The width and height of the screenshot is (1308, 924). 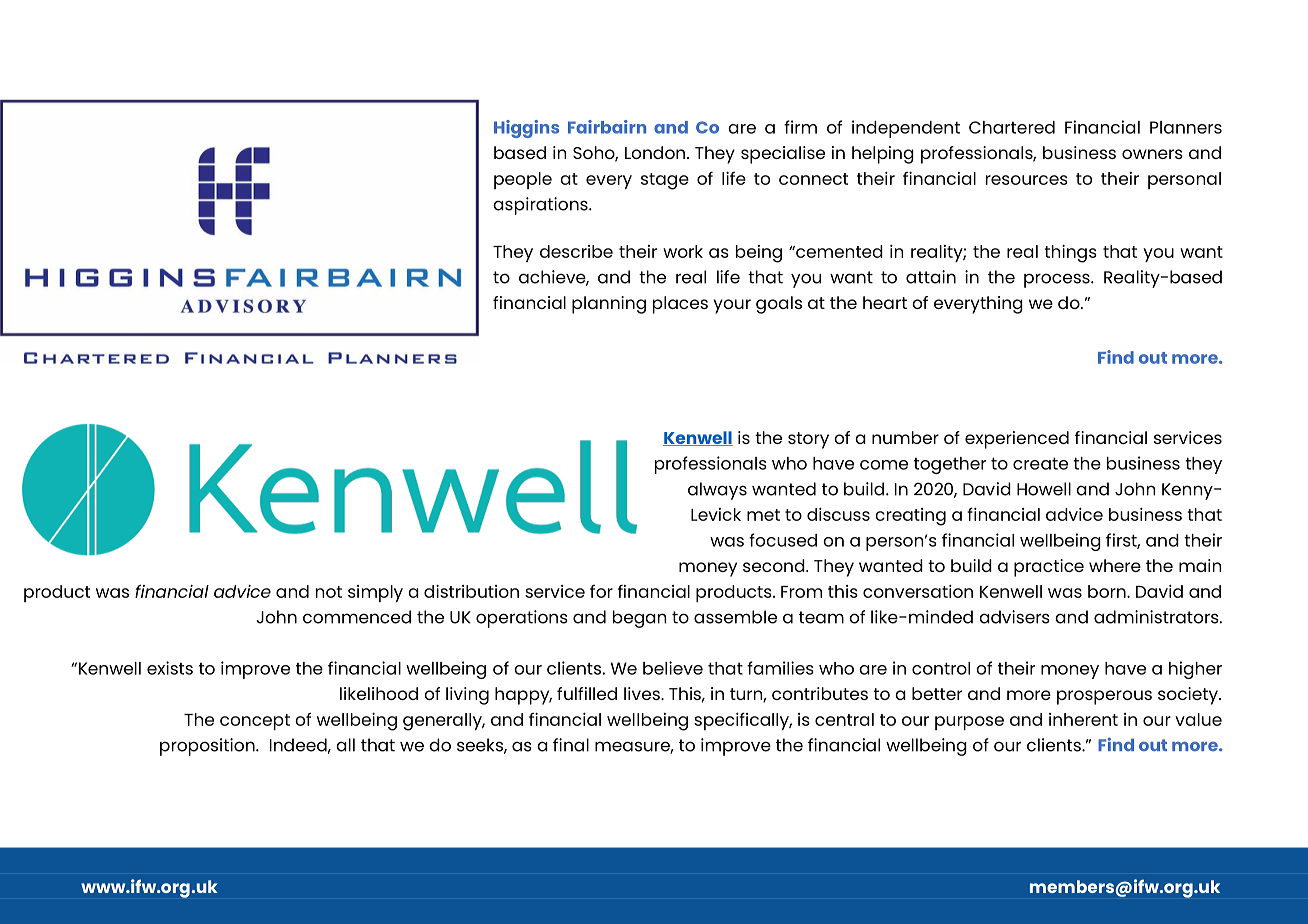 What do you see at coordinates (643, 693) in the screenshot?
I see `lives` at bounding box center [643, 693].
